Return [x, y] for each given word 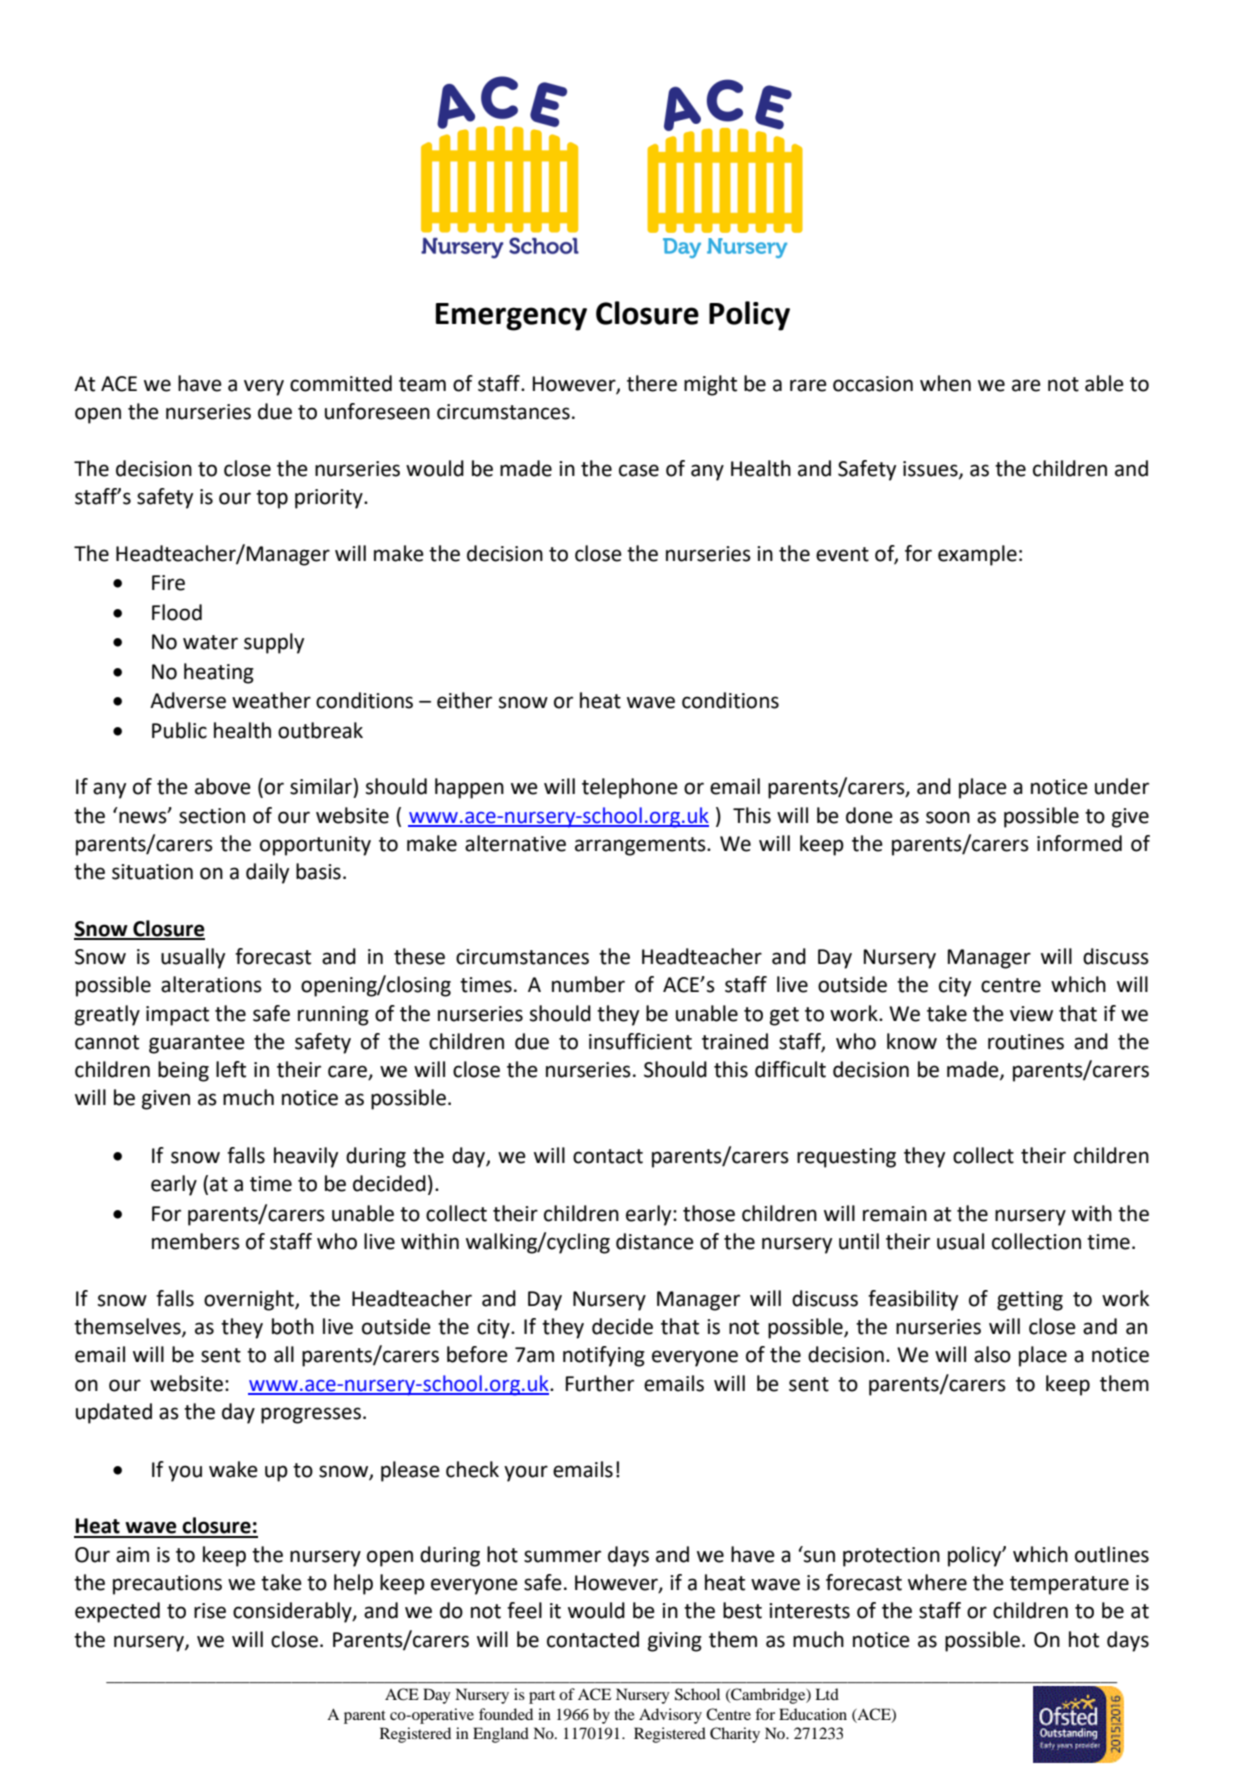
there [652, 383]
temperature [1069, 1585]
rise [210, 1611]
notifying [604, 1356]
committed [341, 383]
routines [1026, 1042]
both [293, 1326]
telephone [630, 788]
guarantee [197, 1044]
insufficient [640, 1041]
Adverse [188, 700]
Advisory [670, 1716]
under [1122, 786]
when [945, 383]
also [992, 1354]
